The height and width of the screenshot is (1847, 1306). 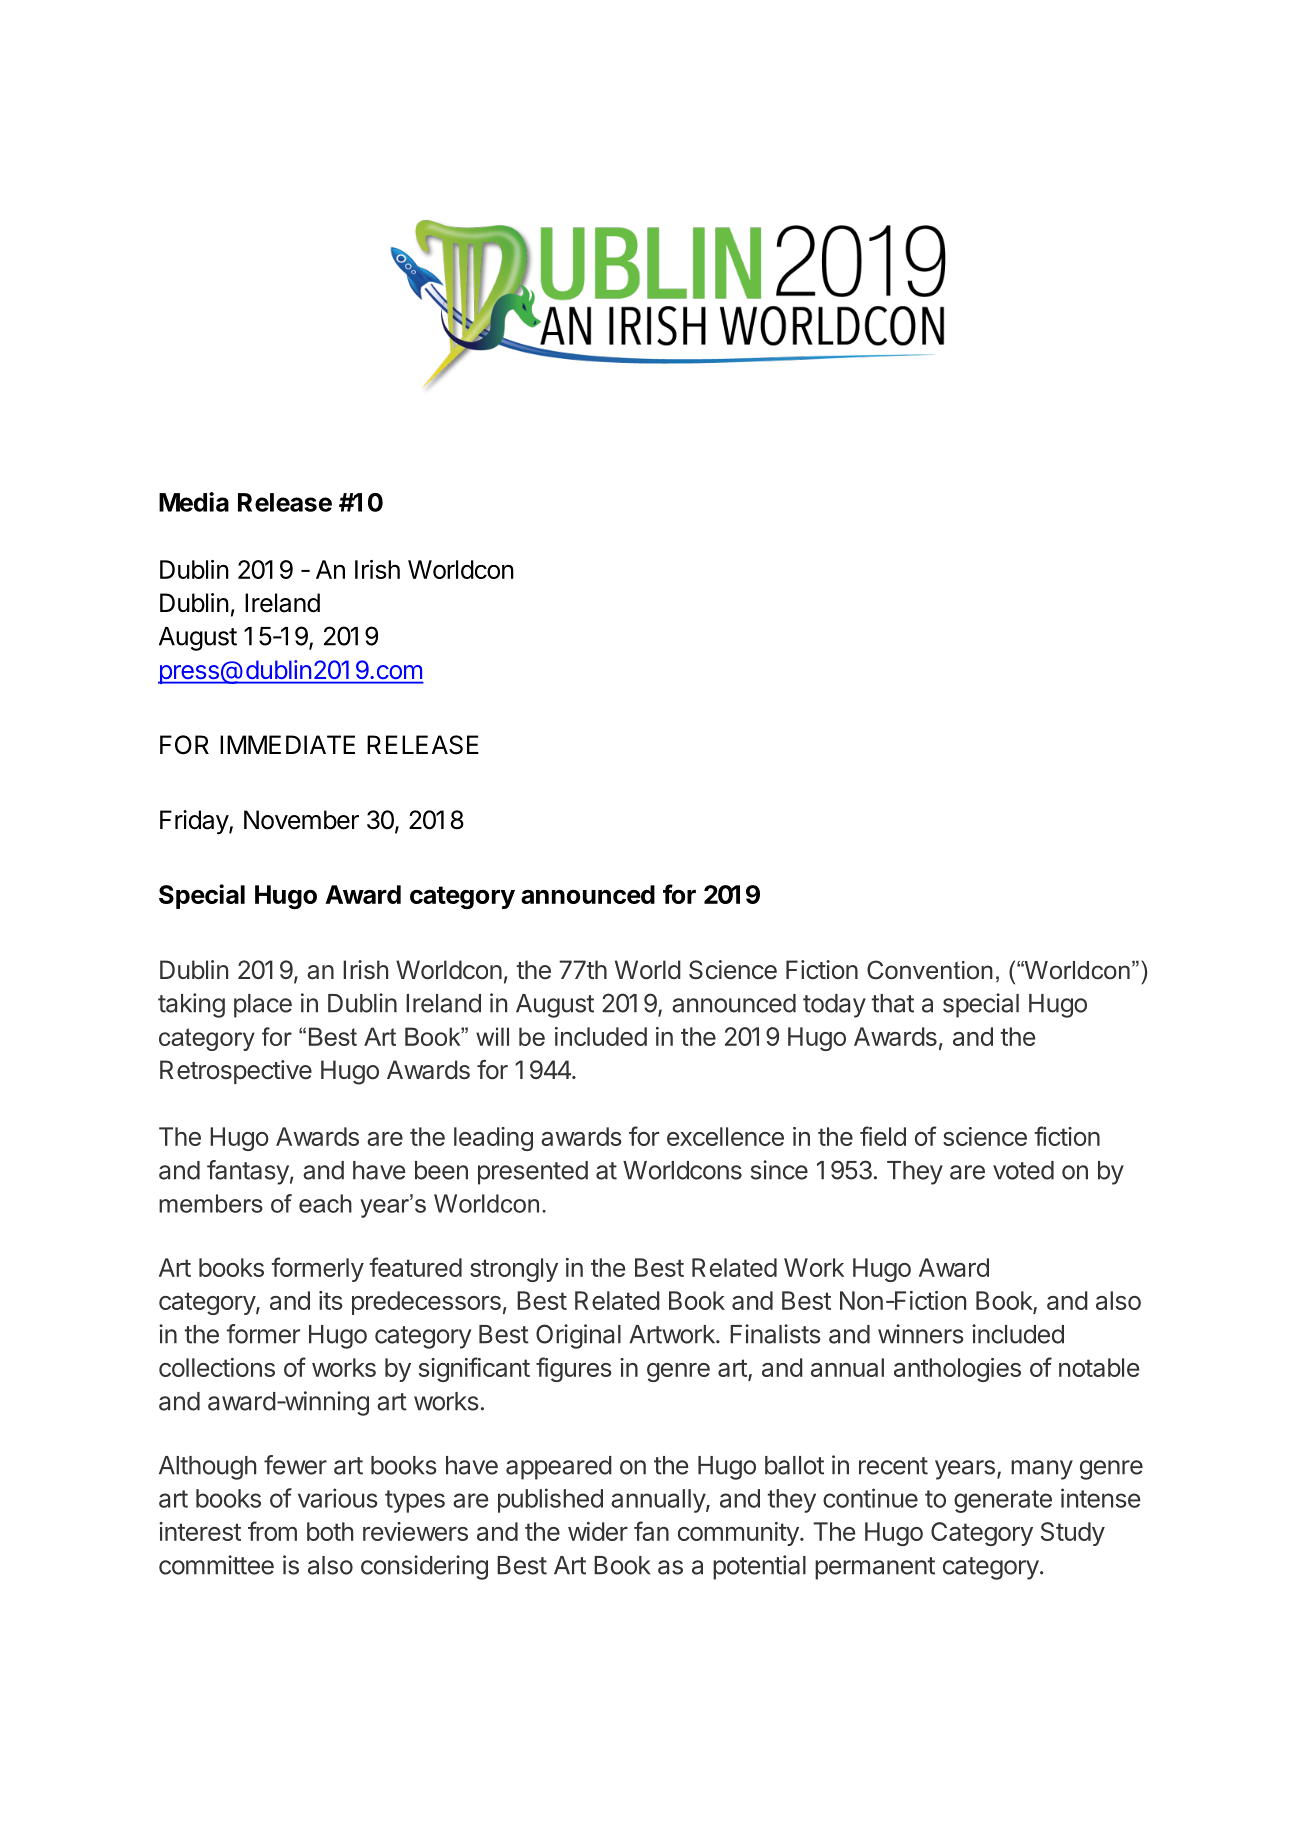 What do you see at coordinates (330, 1531) in the screenshot?
I see `both` at bounding box center [330, 1531].
